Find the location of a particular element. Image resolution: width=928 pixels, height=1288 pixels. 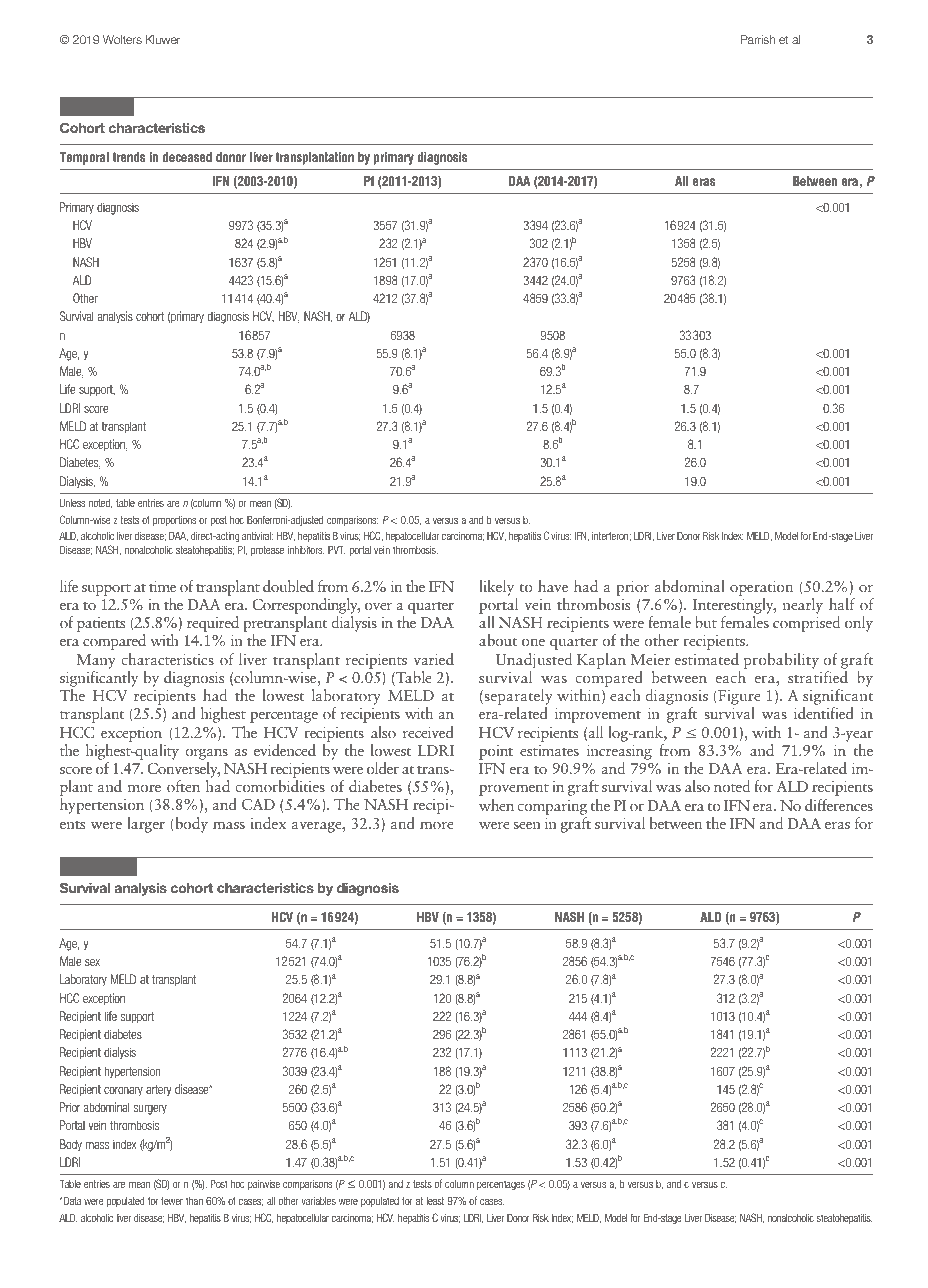

least is located at coordinates (435, 1201).
